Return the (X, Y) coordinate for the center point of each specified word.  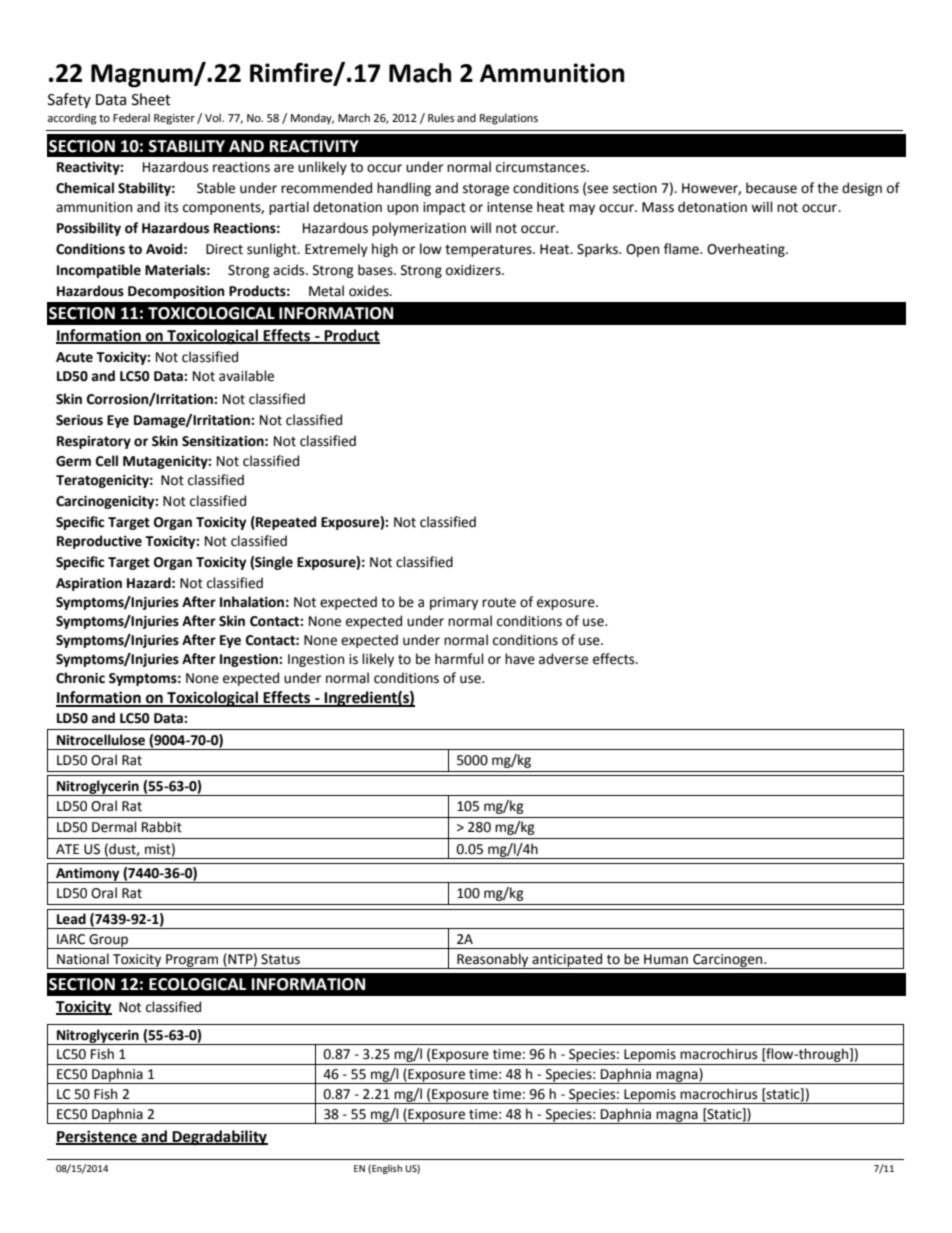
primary (454, 603)
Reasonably (493, 961)
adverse (563, 659)
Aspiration (89, 584)
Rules (441, 118)
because (771, 188)
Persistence (97, 1137)
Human (666, 959)
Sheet (151, 99)
